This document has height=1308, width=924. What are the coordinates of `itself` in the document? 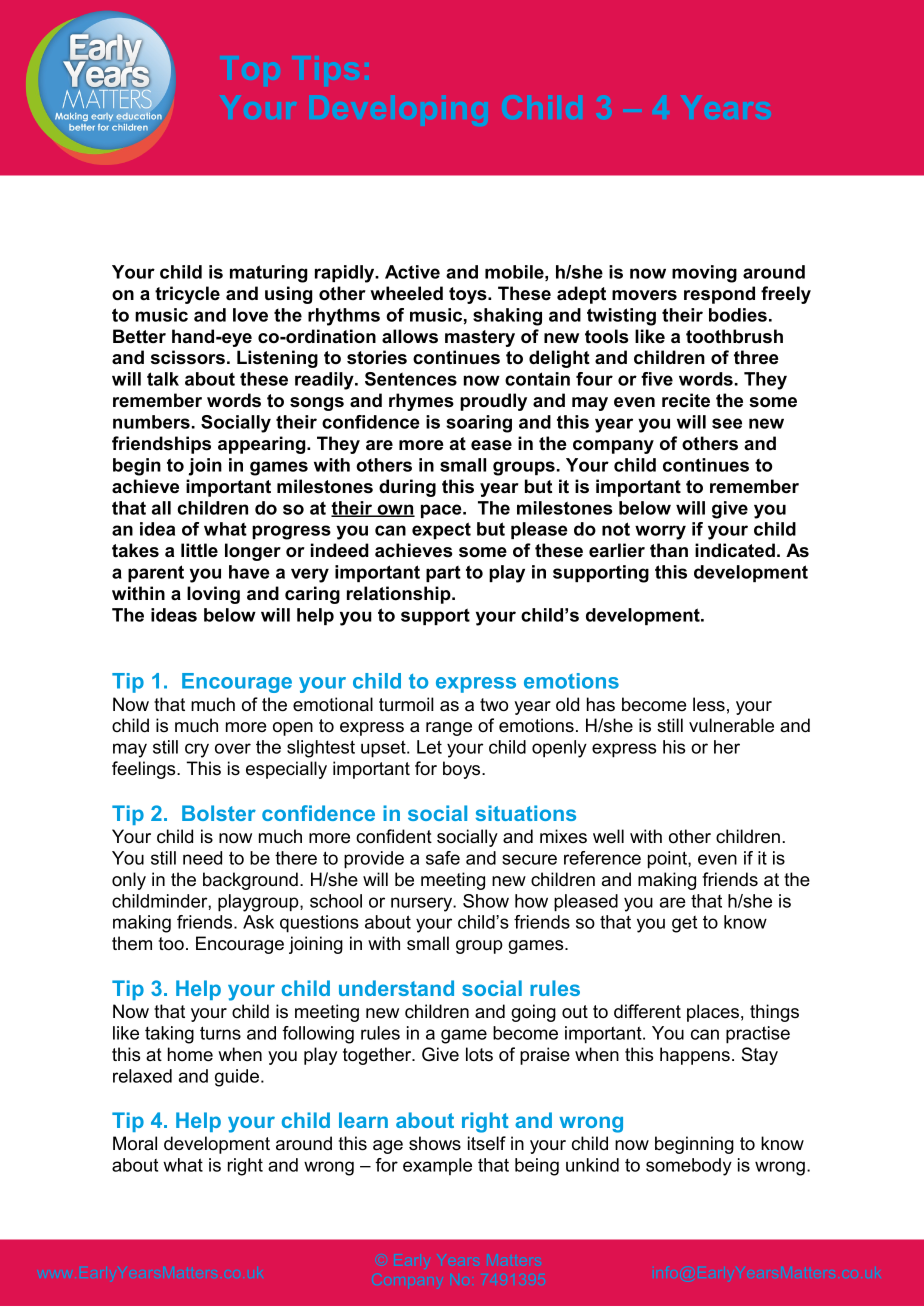 It's located at (487, 1143).
